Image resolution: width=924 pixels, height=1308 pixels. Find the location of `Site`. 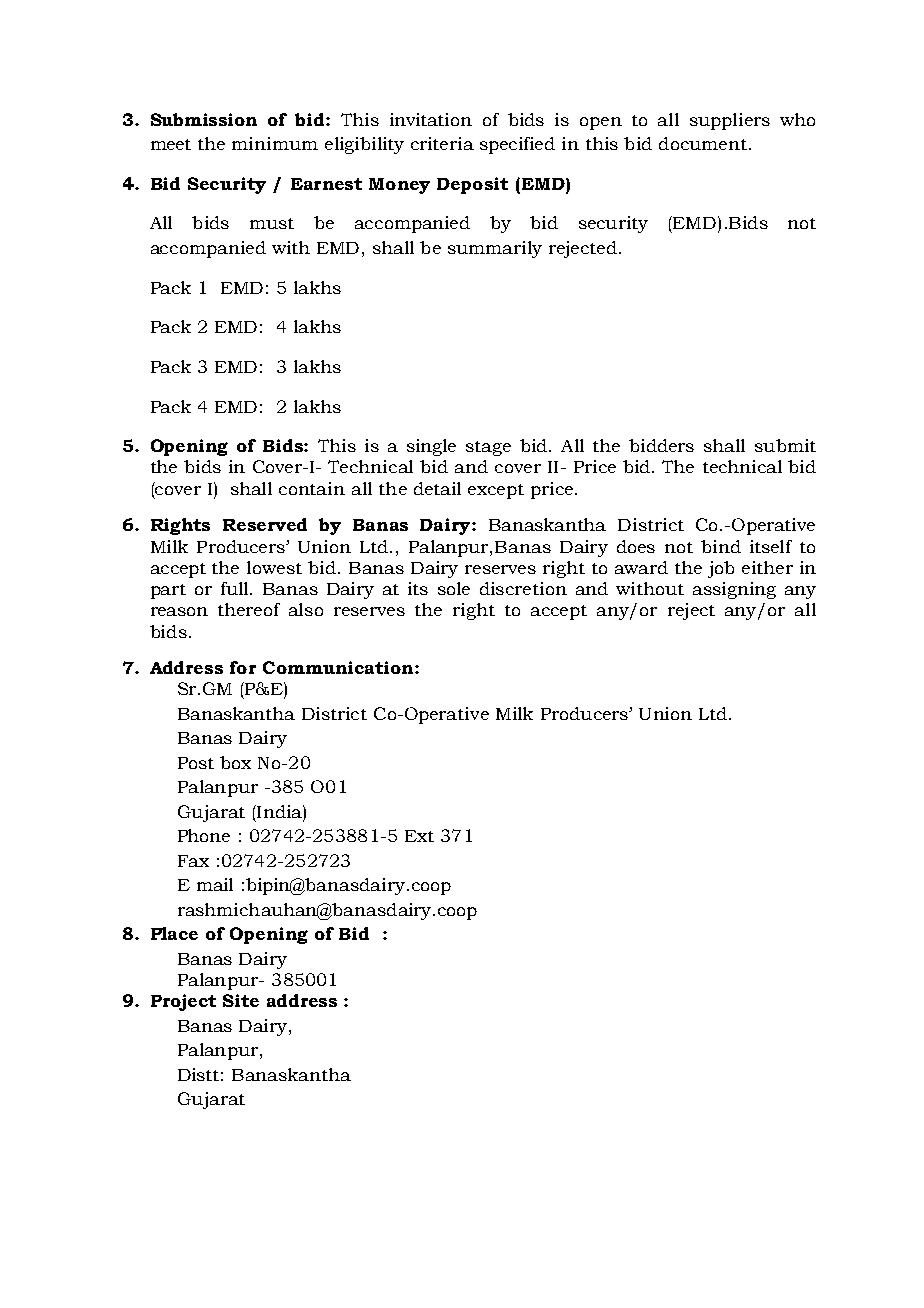

Site is located at coordinates (241, 1000).
